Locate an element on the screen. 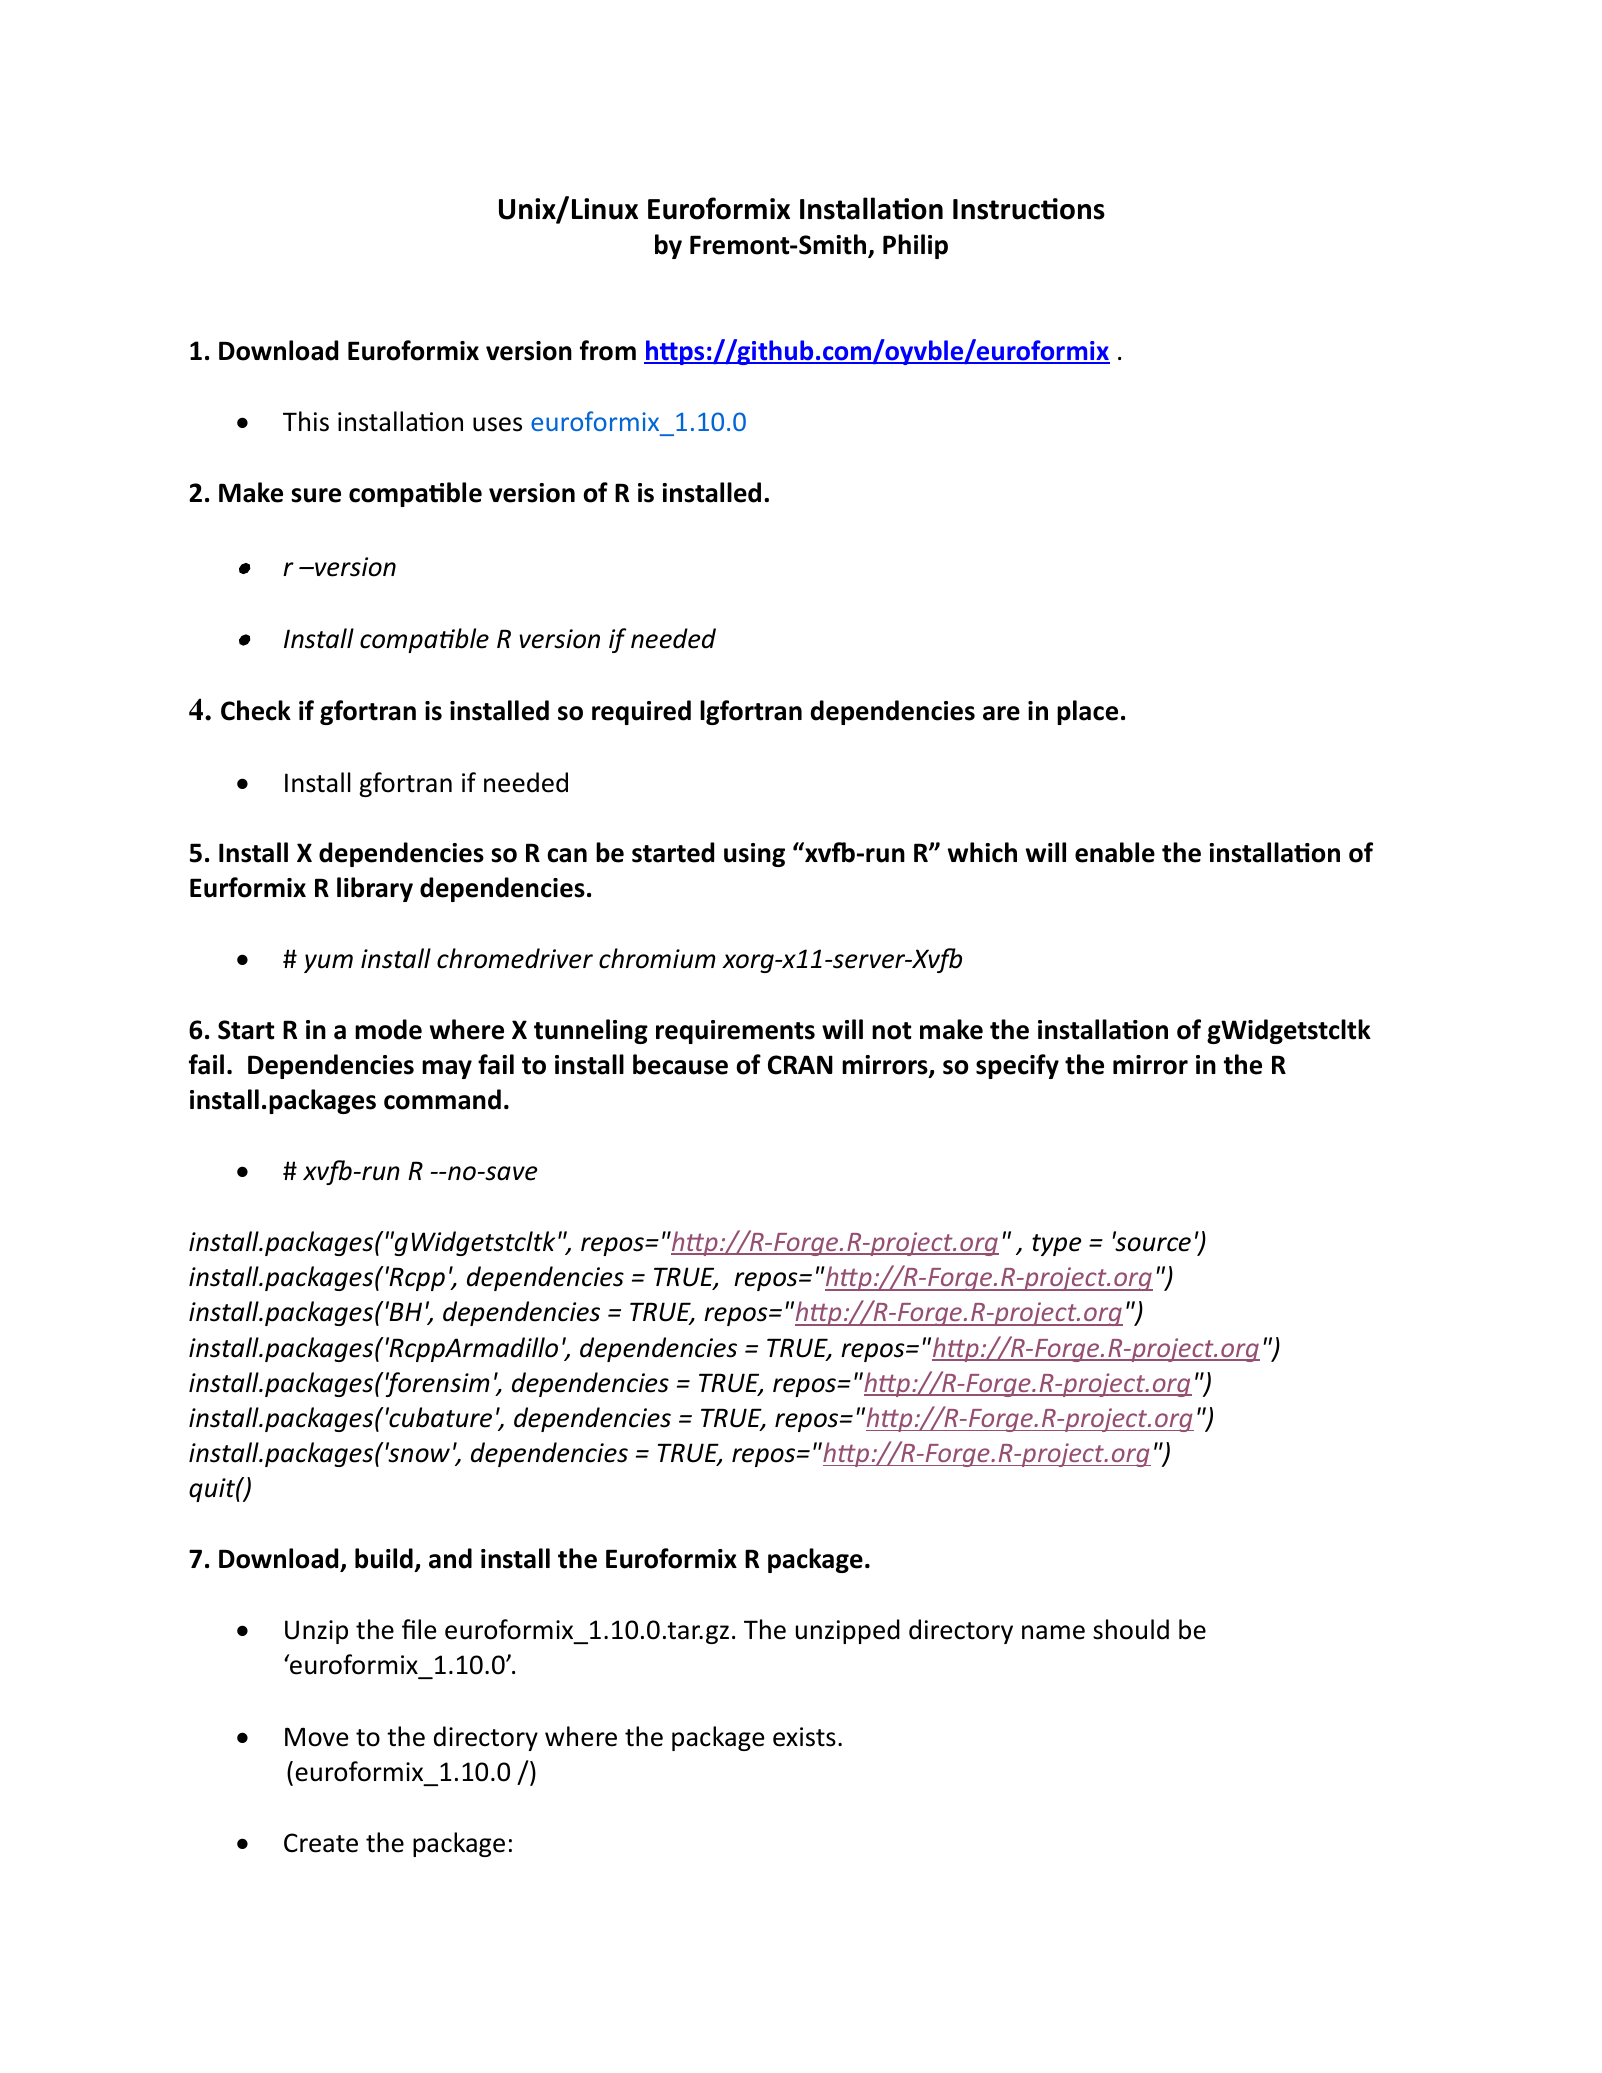 The width and height of the screenshot is (1602, 2073). Instructions is located at coordinates (1029, 209).
